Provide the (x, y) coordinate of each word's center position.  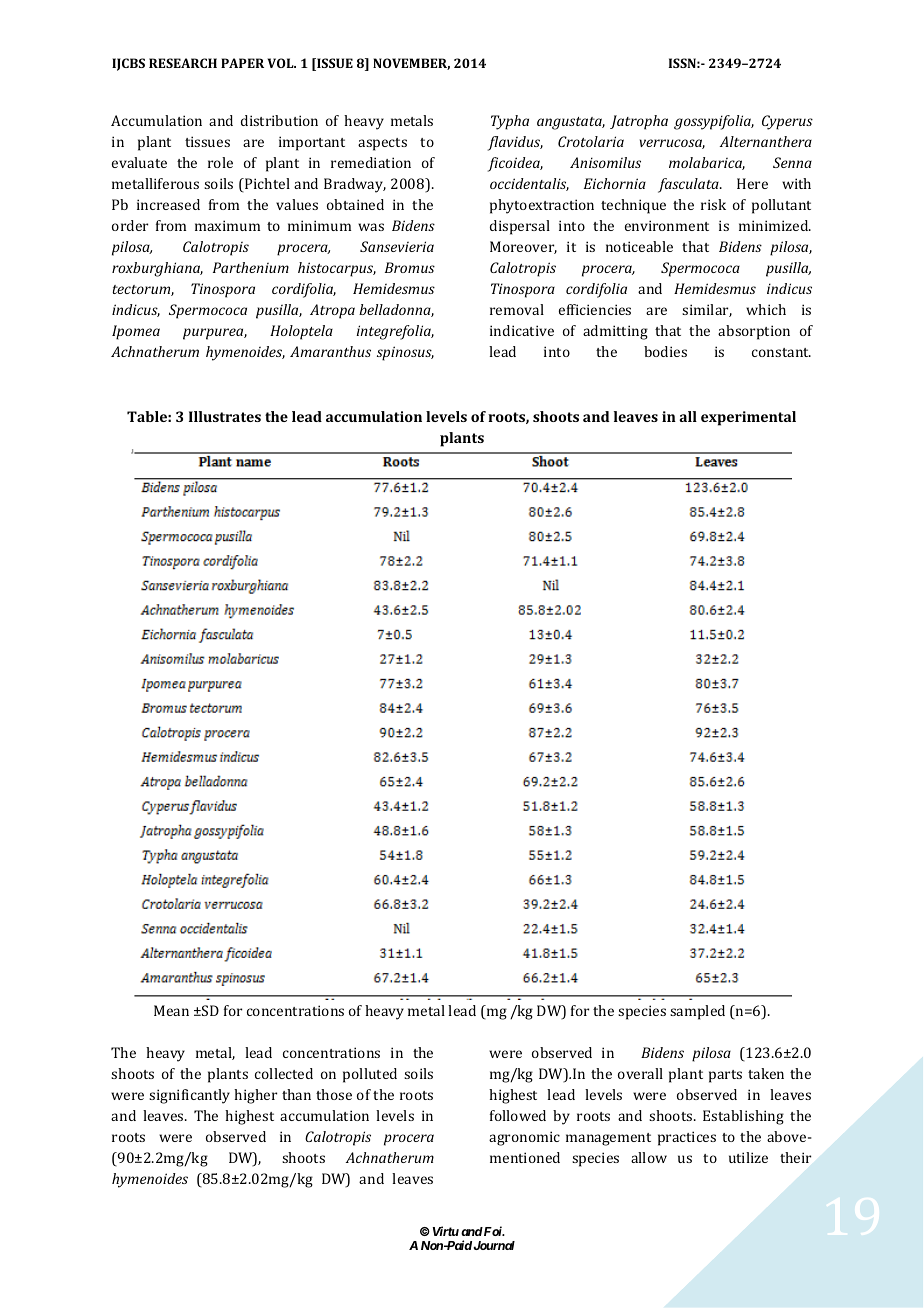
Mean (171, 1010)
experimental (748, 418)
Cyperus (787, 122)
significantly (189, 1096)
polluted (370, 1075)
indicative (522, 330)
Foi (493, 1231)
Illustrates (225, 416)
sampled (697, 1012)
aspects (382, 144)
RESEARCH (183, 63)
